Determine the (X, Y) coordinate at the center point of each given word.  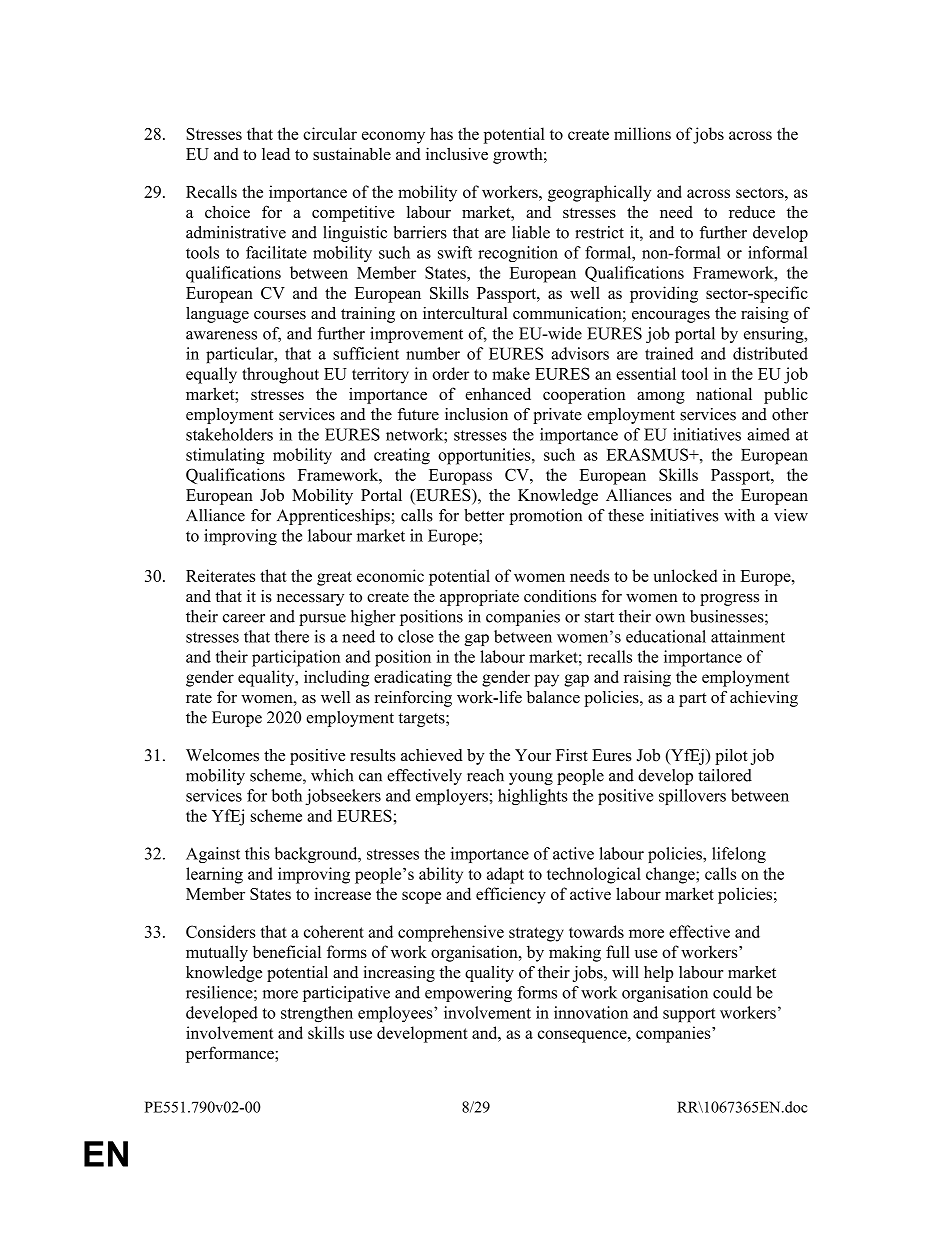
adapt (505, 875)
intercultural (465, 313)
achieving (764, 699)
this (257, 853)
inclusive (457, 153)
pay (546, 680)
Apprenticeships (334, 517)
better (484, 515)
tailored (725, 775)
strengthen (317, 1014)
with (739, 515)
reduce (752, 212)
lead (276, 154)
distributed (770, 353)
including (336, 678)
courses (280, 315)
